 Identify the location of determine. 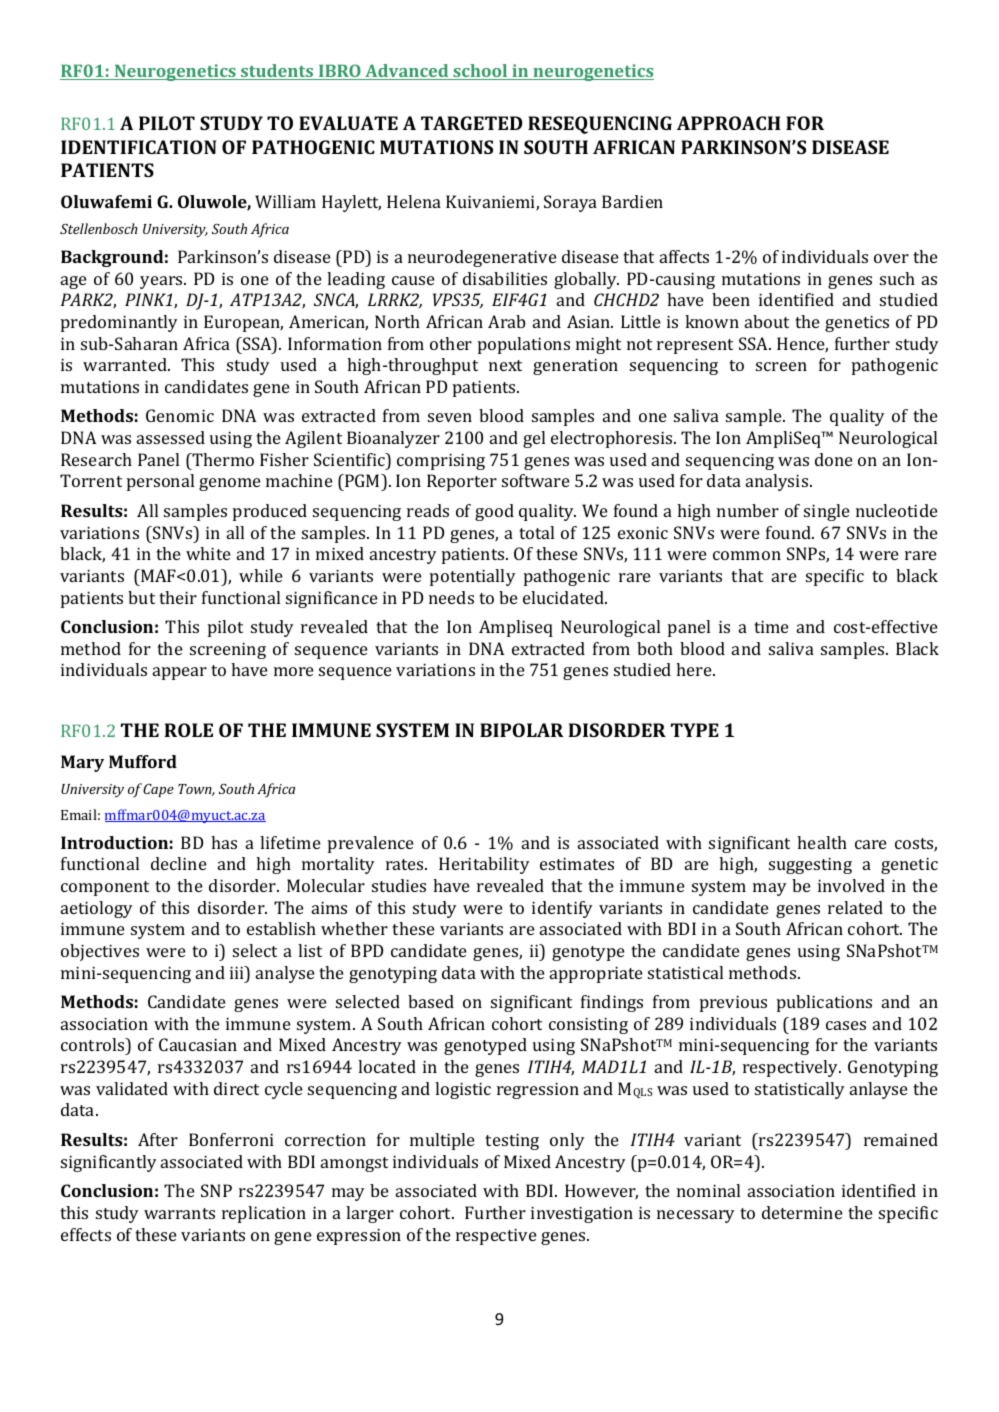
(802, 1212).
